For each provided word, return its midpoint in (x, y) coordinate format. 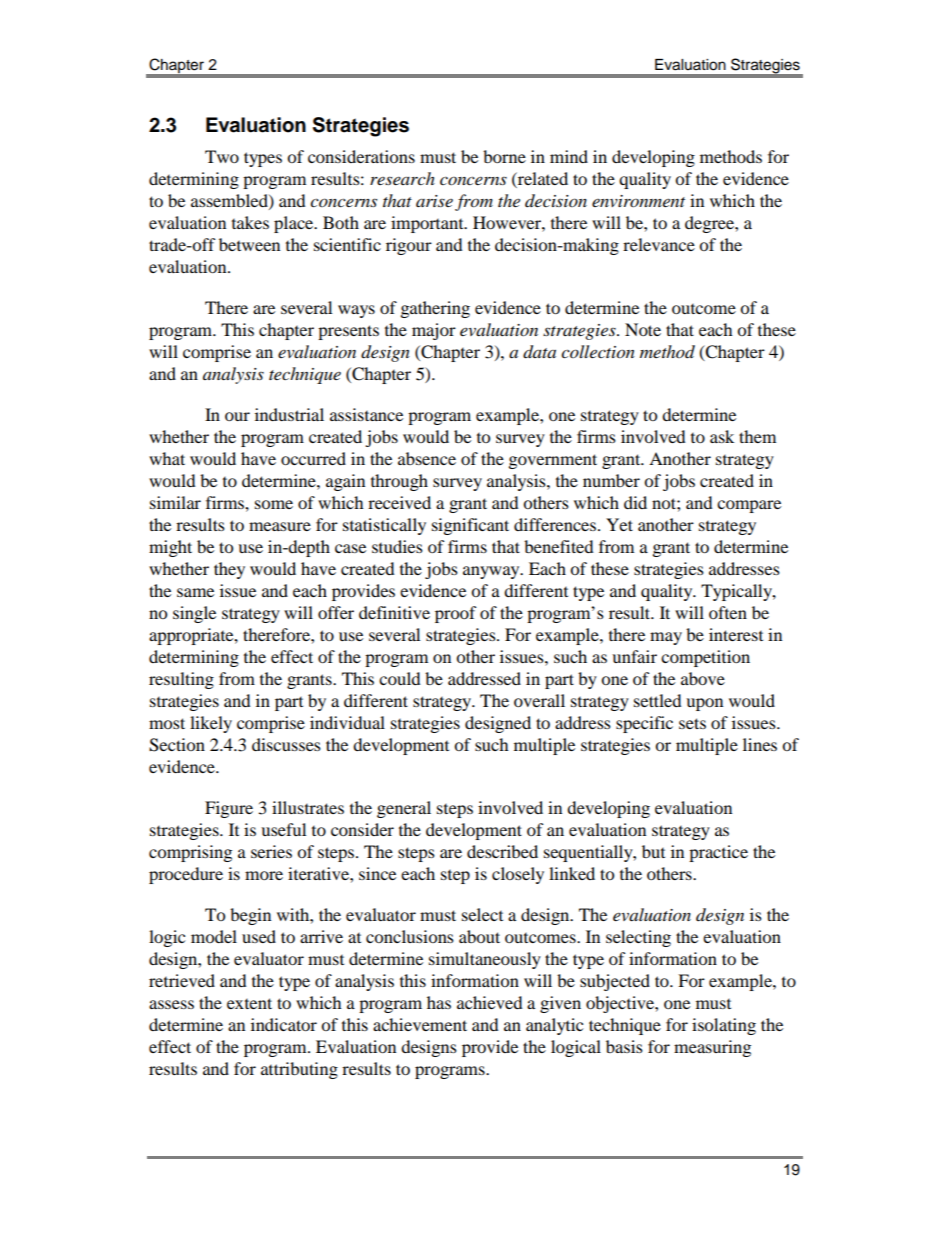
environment (638, 201)
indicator (284, 1024)
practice (718, 853)
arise (434, 201)
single (194, 614)
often (728, 612)
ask (722, 436)
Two (222, 156)
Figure (229, 809)
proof (456, 614)
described (502, 851)
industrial (289, 414)
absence (427, 458)
